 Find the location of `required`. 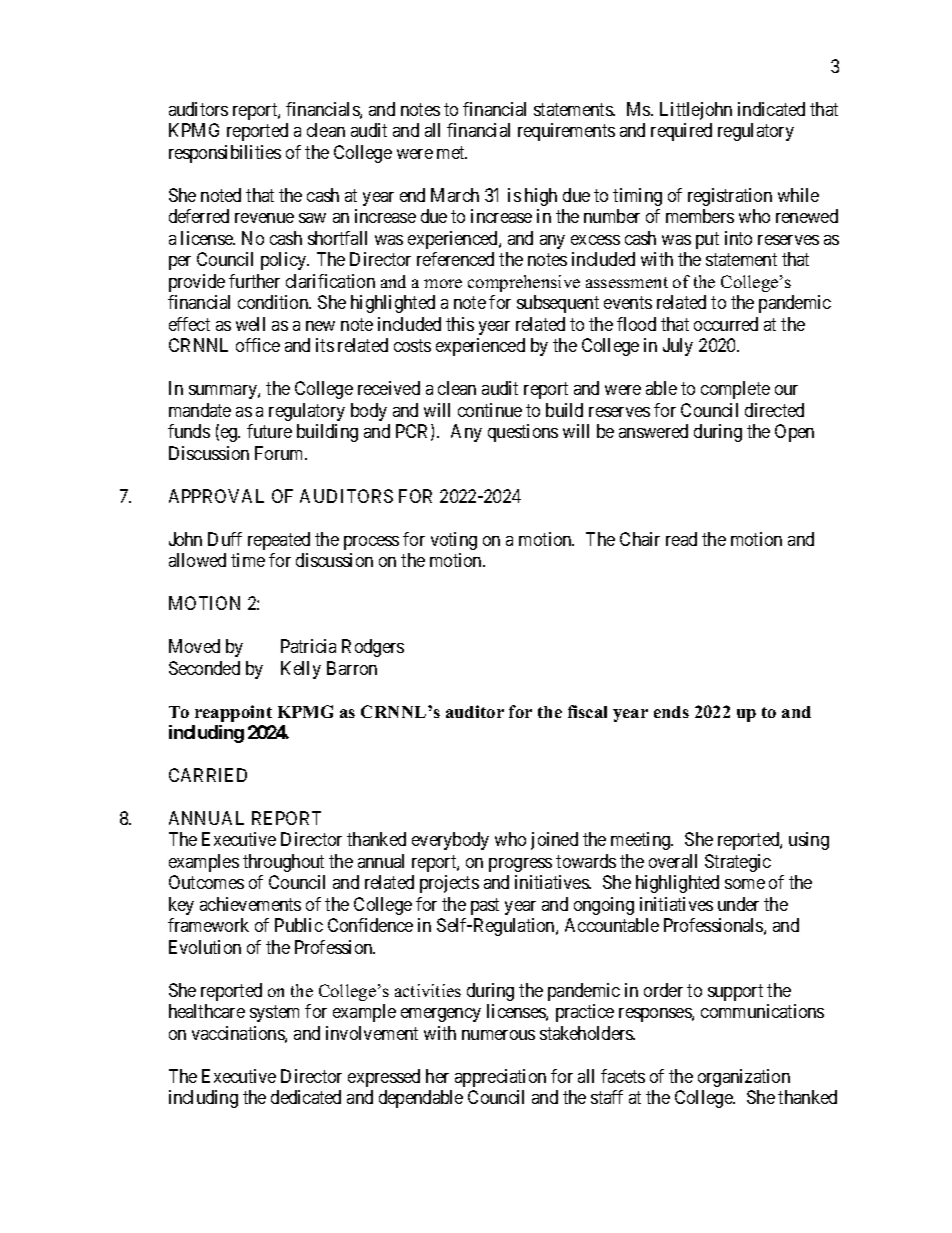

required is located at coordinates (681, 132).
